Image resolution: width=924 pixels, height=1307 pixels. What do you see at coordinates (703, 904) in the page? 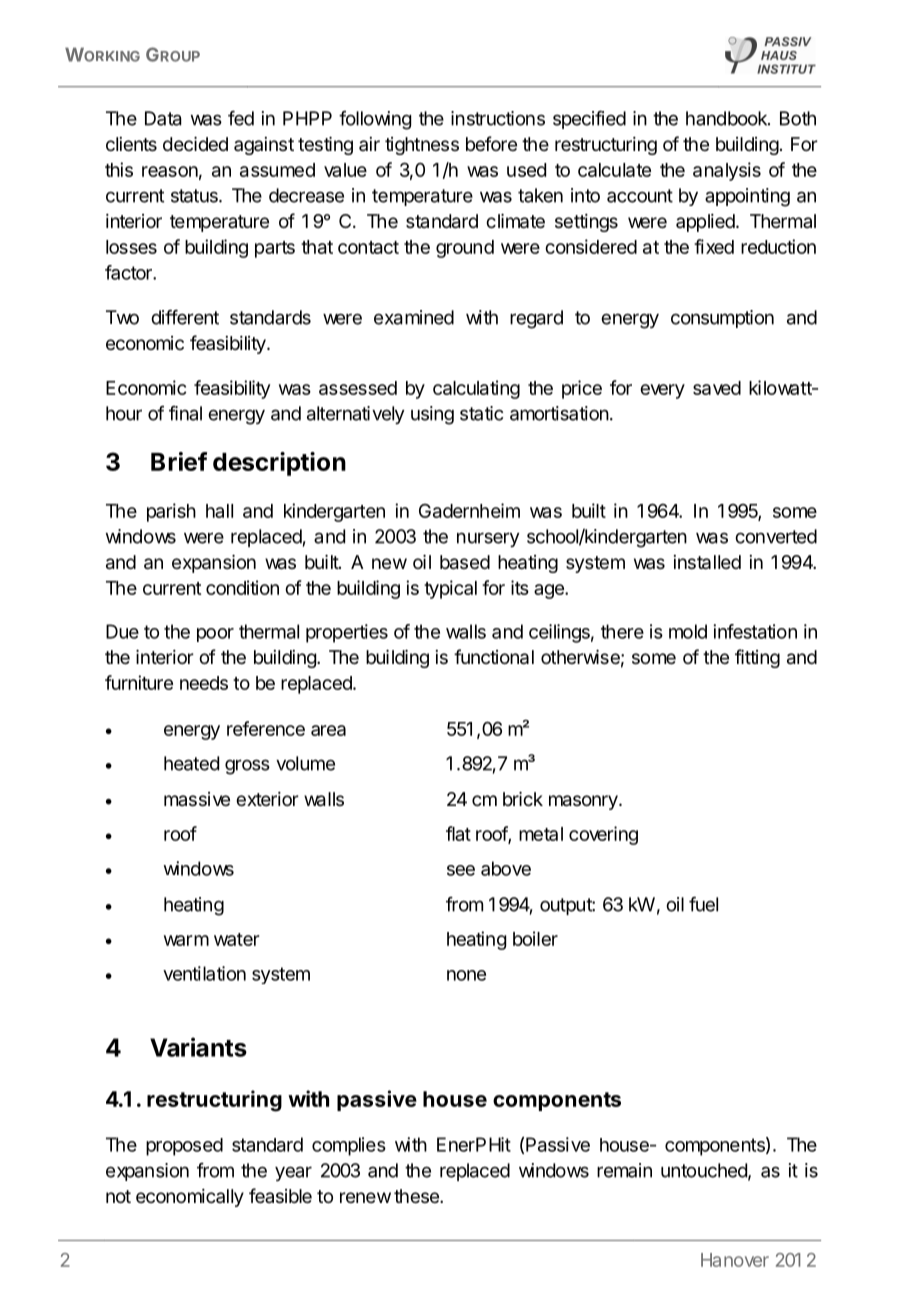
I see `fuel` at bounding box center [703, 904].
